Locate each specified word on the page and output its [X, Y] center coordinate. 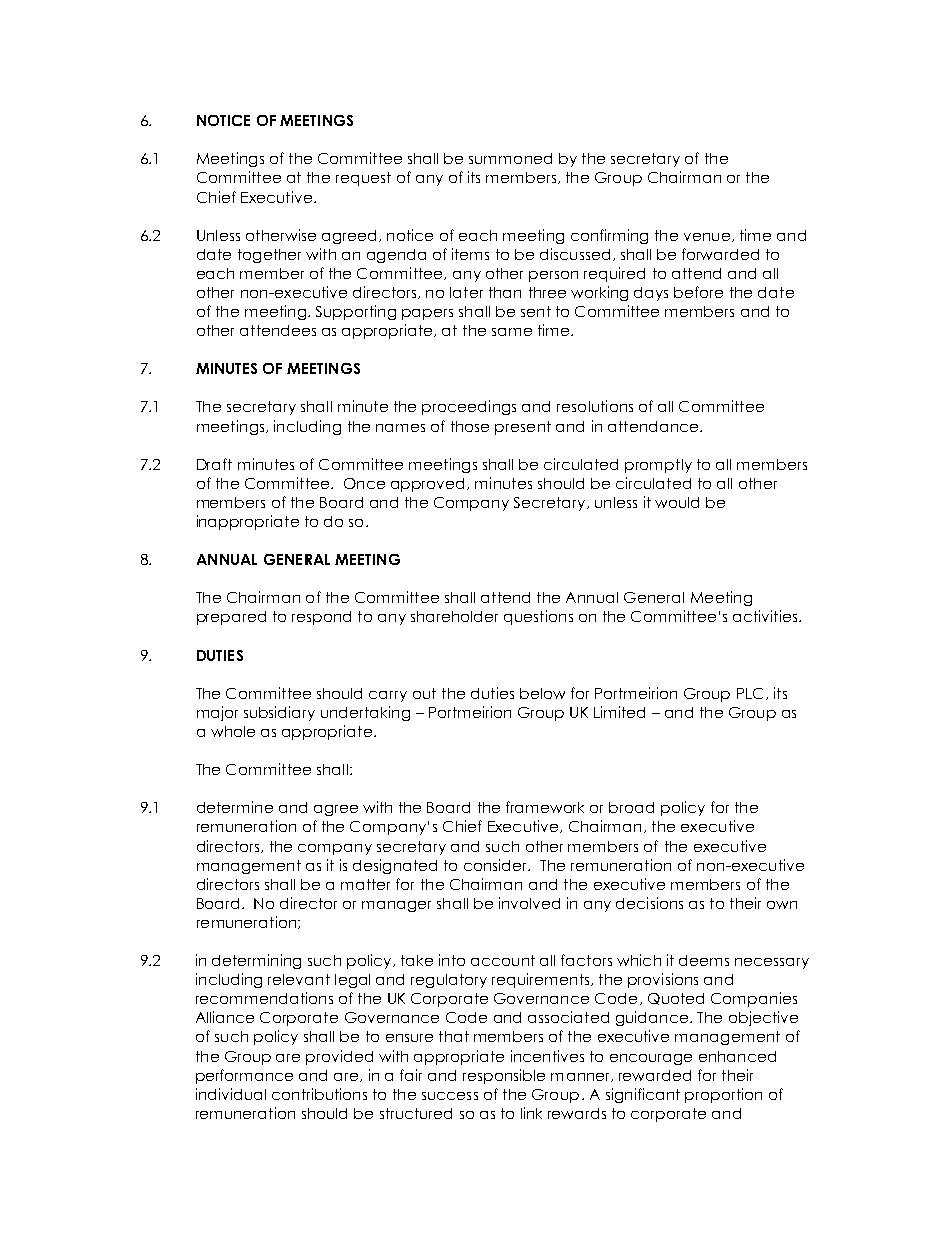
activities [766, 616]
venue [707, 237]
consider [497, 865]
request [363, 179]
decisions [649, 903]
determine [235, 807]
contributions [319, 1094]
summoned [510, 158]
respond [321, 618]
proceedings [469, 407]
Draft [214, 464]
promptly [658, 466]
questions [538, 617]
